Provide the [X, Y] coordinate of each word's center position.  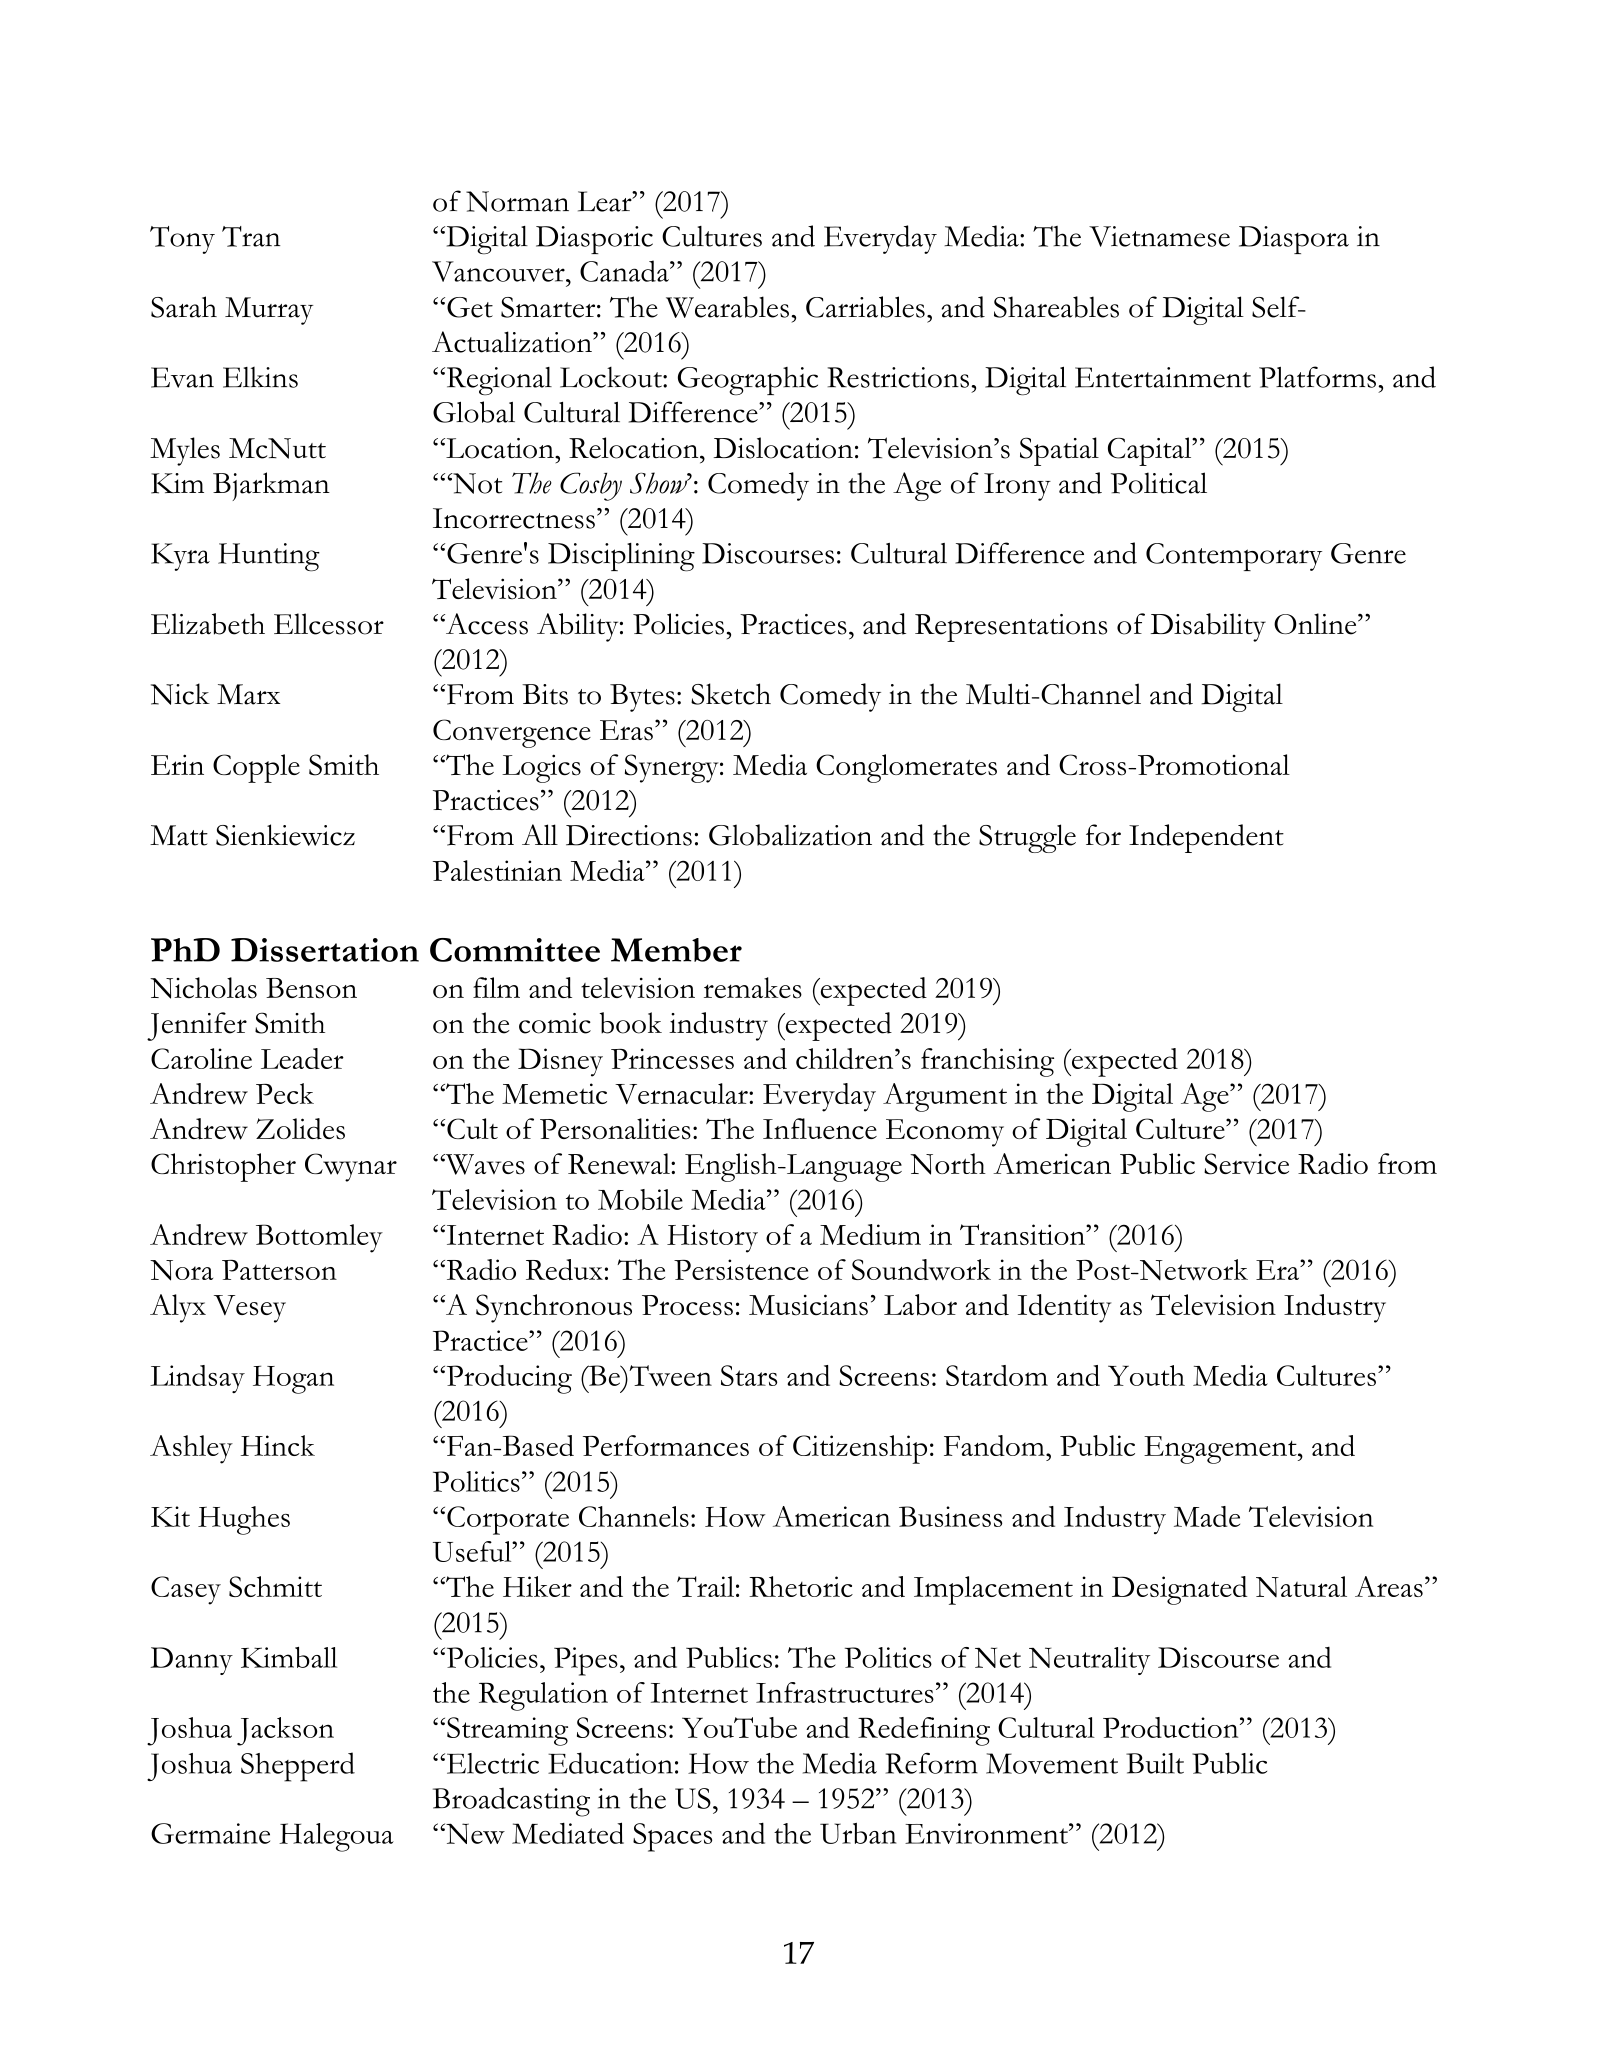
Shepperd [298, 1767]
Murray [269, 311]
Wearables [727, 307]
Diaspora [1294, 240]
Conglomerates [906, 768]
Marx [248, 694]
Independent [1206, 838]
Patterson [279, 1270]
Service [1246, 1164]
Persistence [741, 1269]
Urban [858, 1833]
